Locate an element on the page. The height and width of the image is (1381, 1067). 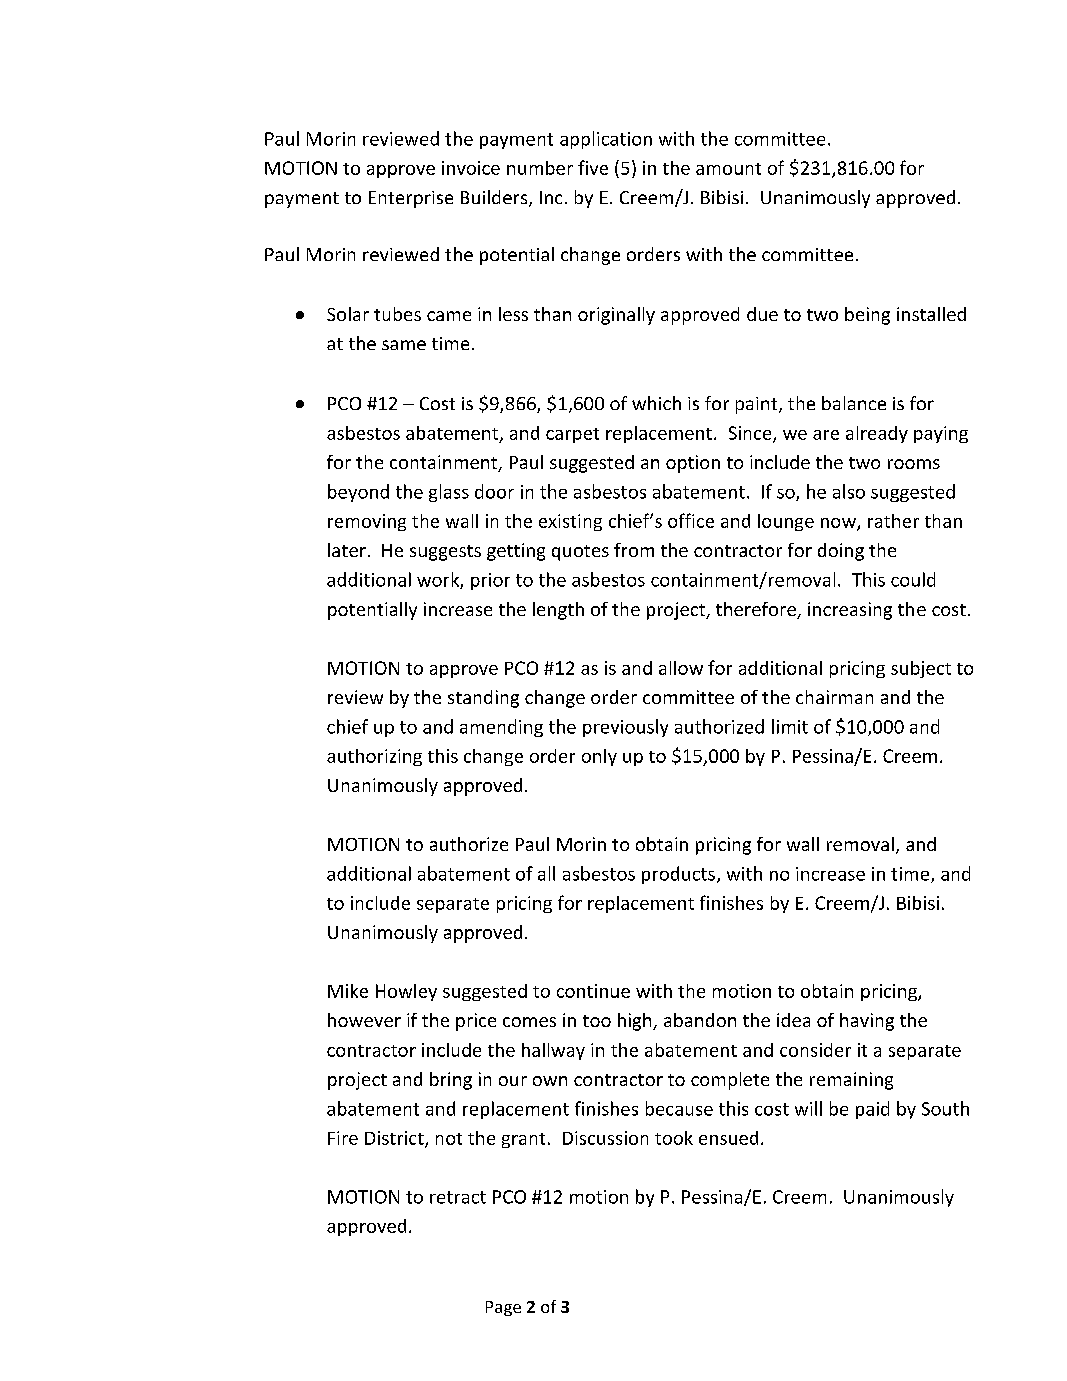
authorizing is located at coordinates (374, 757).
